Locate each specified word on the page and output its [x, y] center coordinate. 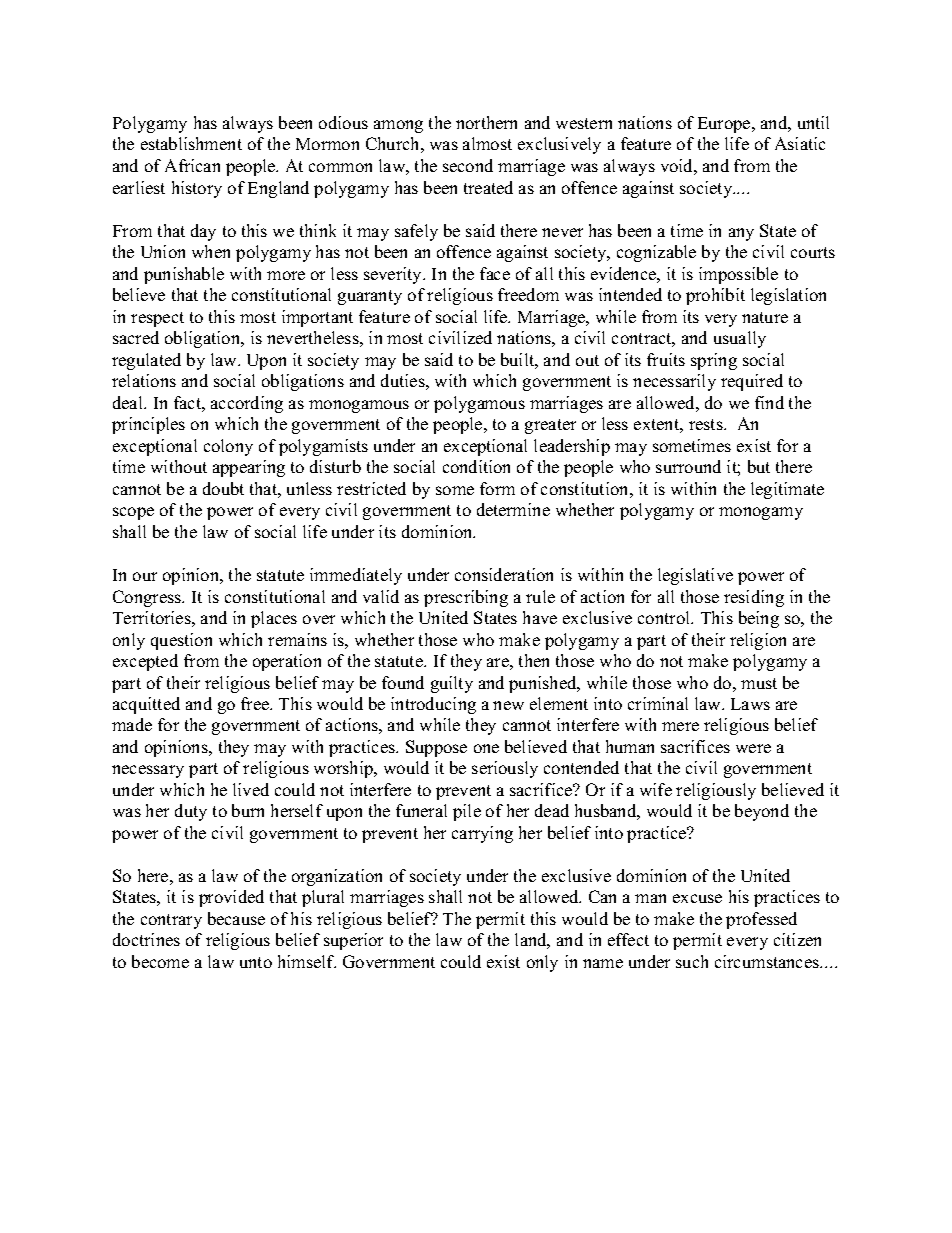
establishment [191, 143]
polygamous [479, 404]
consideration [504, 574]
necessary [148, 771]
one [486, 748]
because [236, 918]
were [753, 748]
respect [157, 319]
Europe [725, 125]
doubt [223, 488]
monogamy [761, 513]
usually [740, 339]
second [468, 165]
